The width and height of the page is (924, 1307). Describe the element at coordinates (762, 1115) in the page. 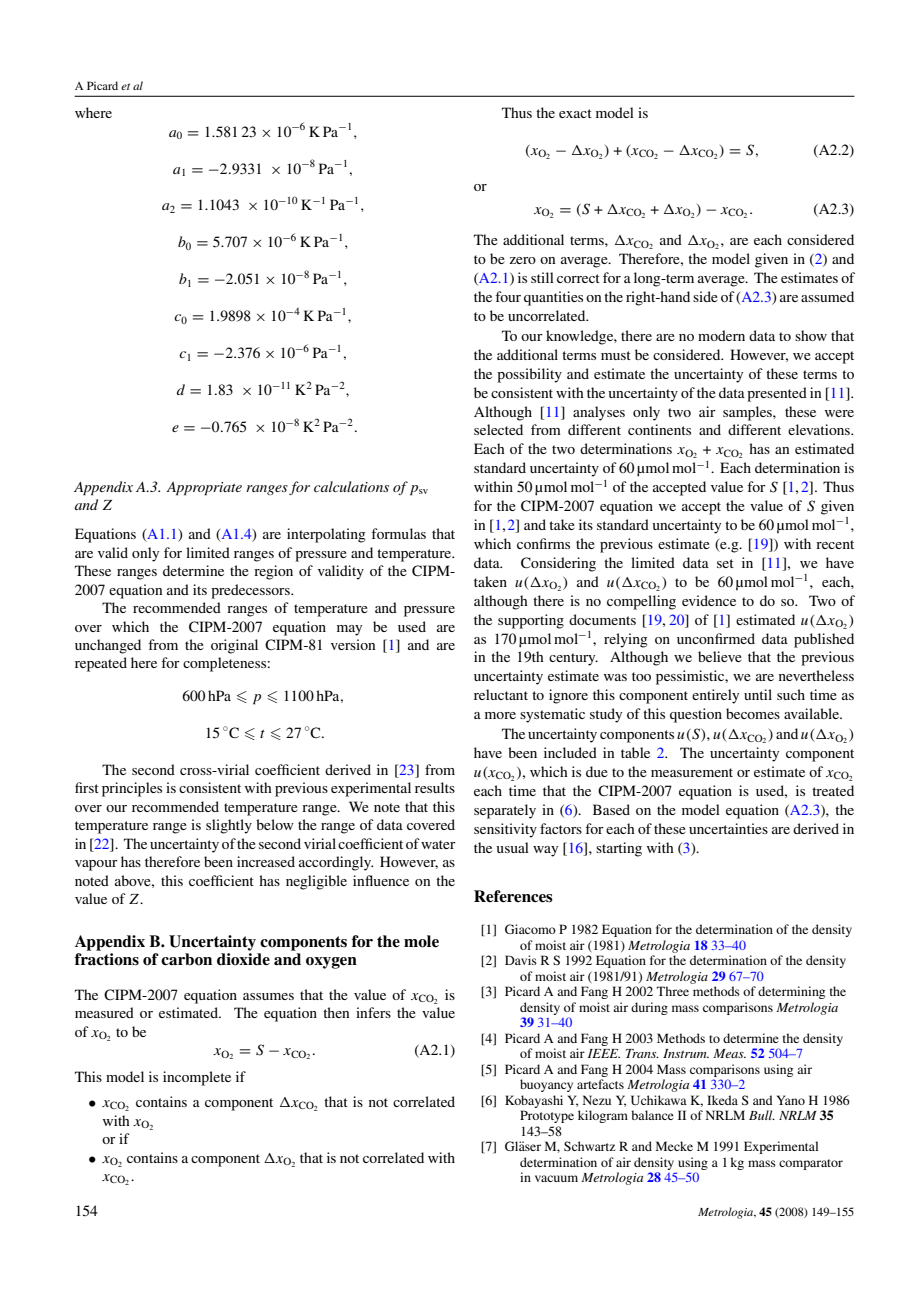

I see `Bull` at that location.
